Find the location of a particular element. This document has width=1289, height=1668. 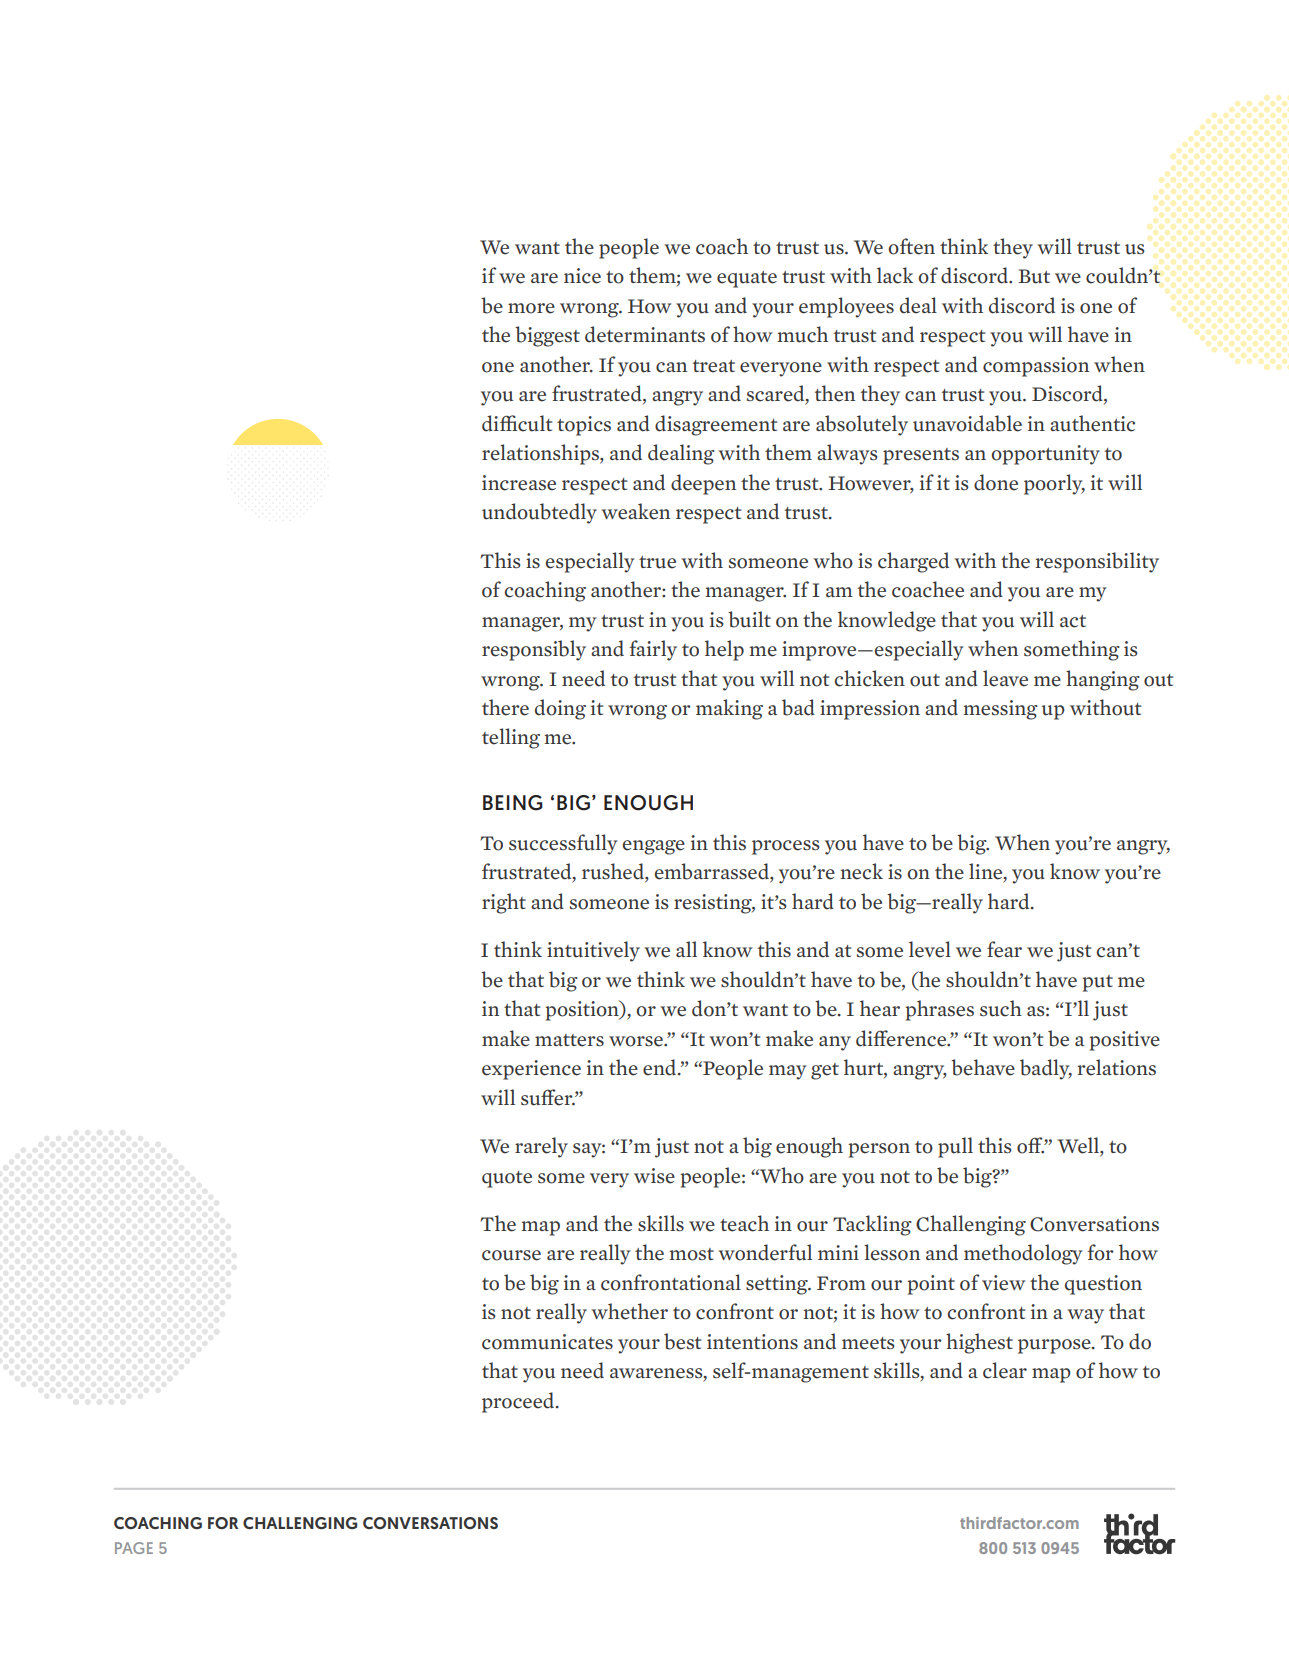

proceed is located at coordinates (519, 1402).
